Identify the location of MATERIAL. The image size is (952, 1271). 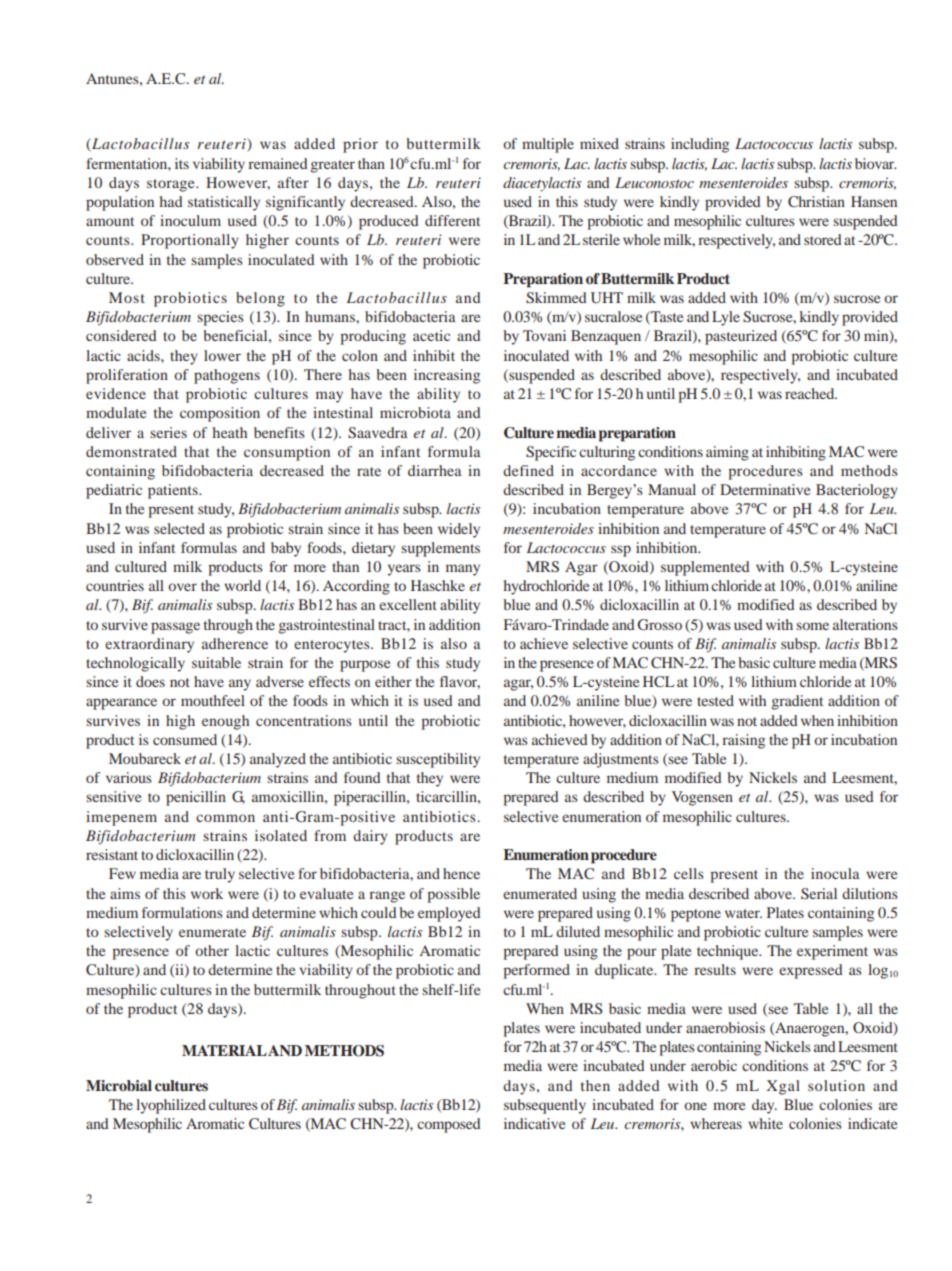
(224, 1050).
